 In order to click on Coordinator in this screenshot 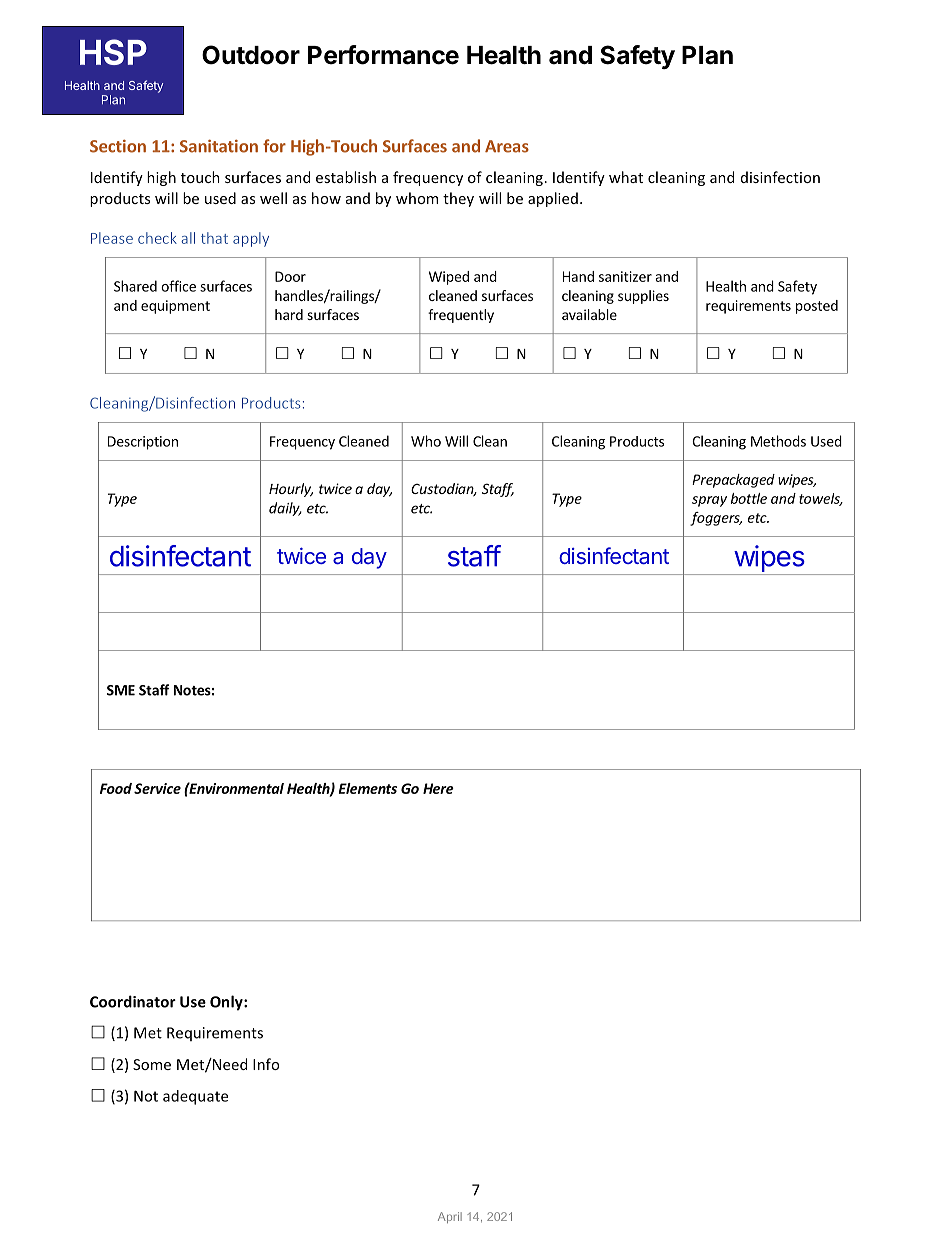, I will do `click(133, 1001)`.
